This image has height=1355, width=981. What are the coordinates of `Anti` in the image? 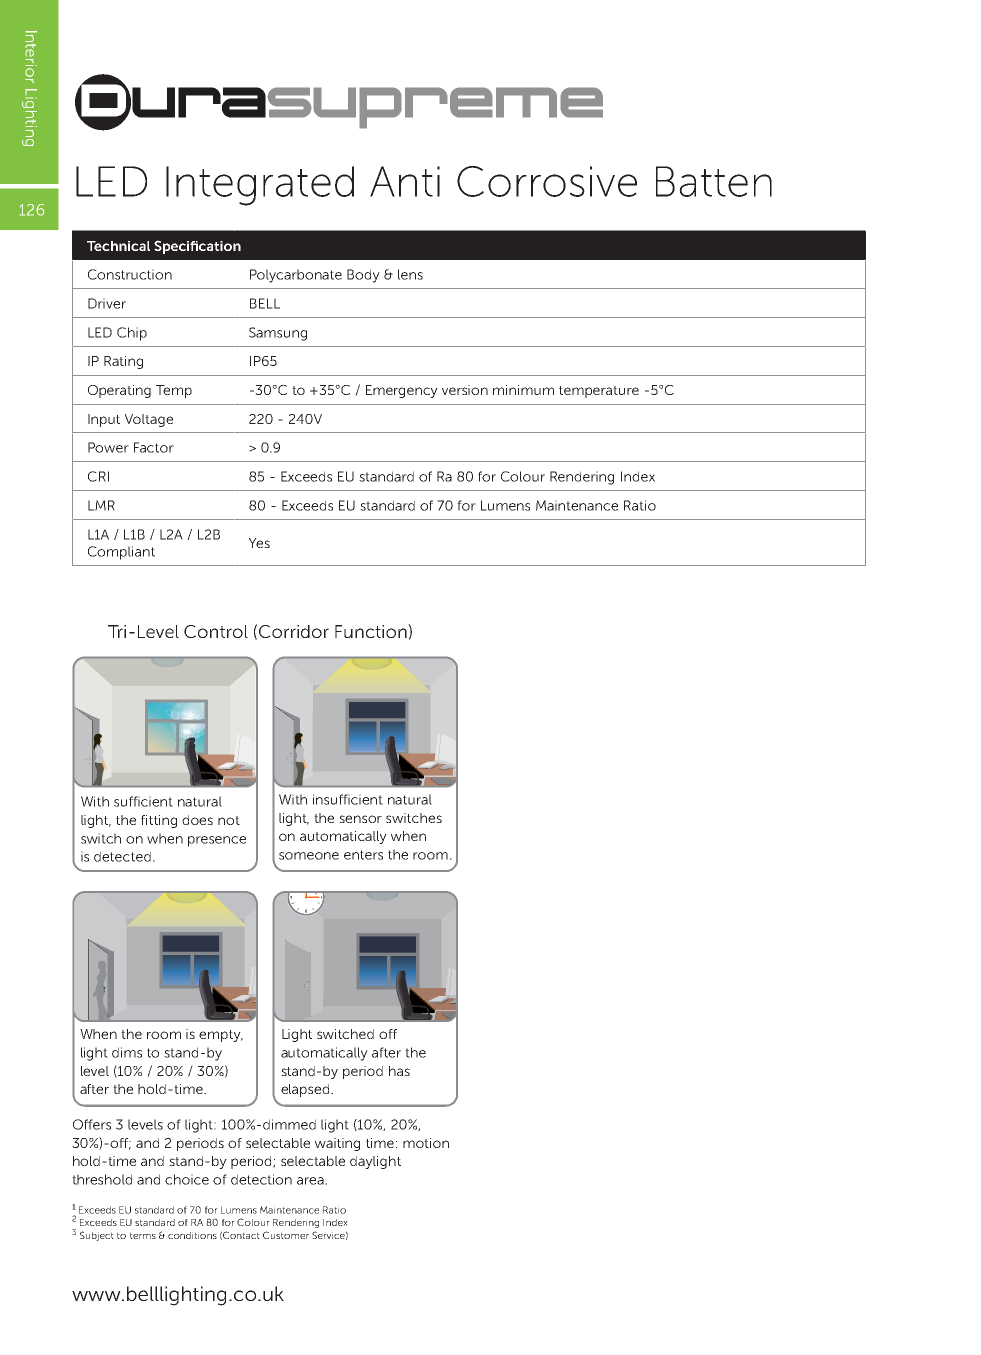 It's located at (405, 181).
